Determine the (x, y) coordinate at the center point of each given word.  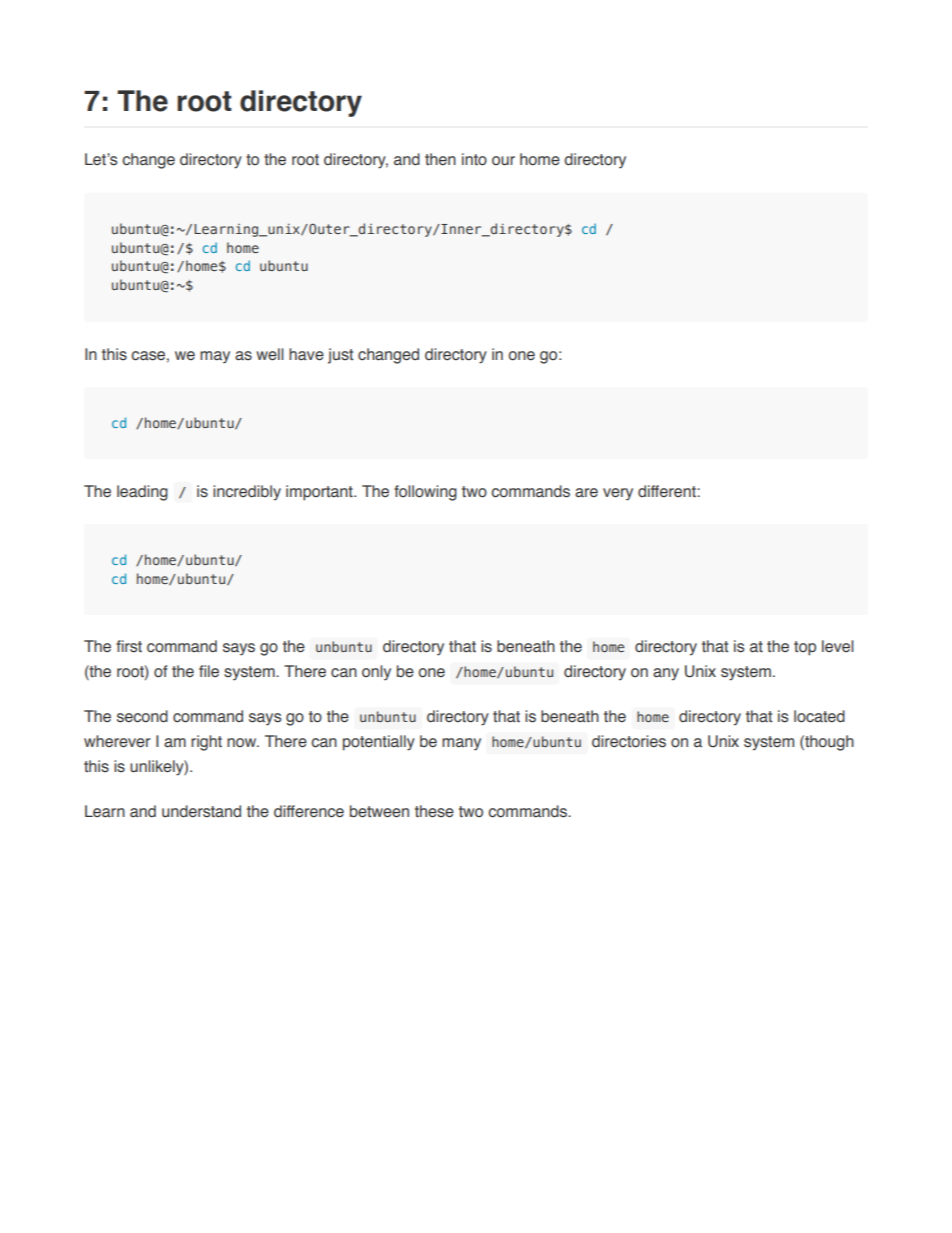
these (434, 811)
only (376, 673)
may (215, 357)
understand (201, 811)
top (805, 648)
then (440, 159)
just (340, 356)
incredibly (247, 493)
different (668, 491)
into (474, 159)
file (209, 671)
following (425, 493)
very (618, 494)
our (503, 161)
